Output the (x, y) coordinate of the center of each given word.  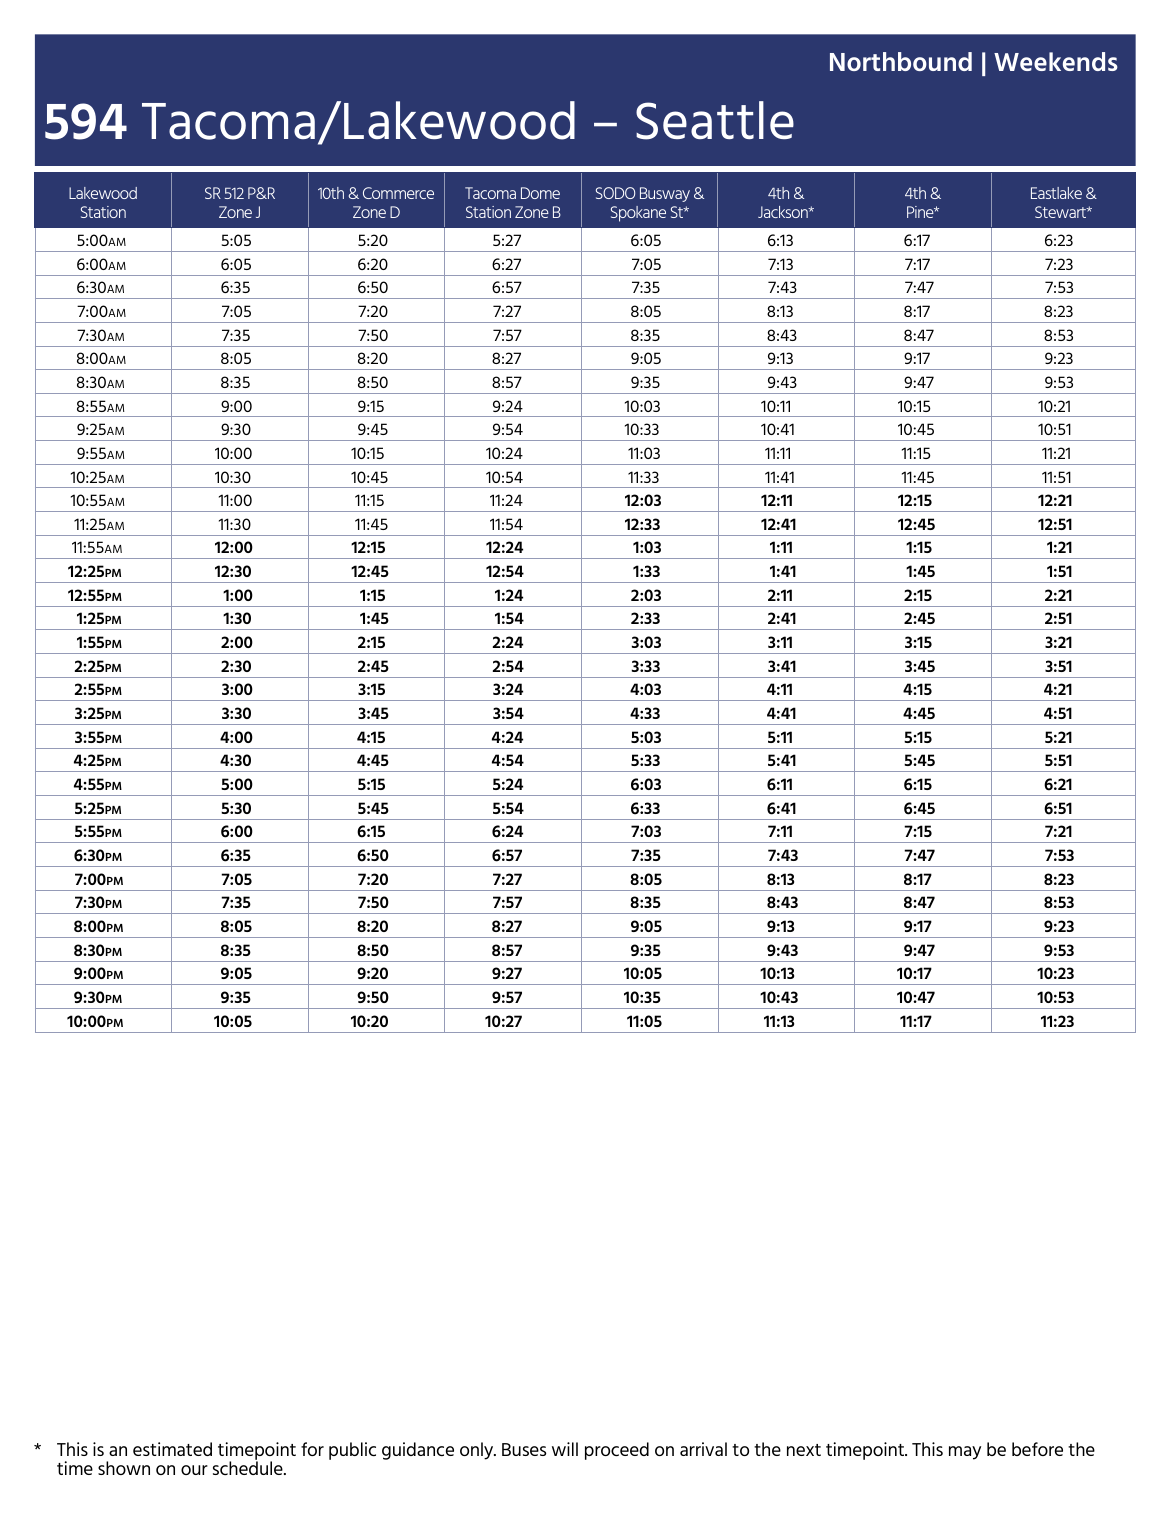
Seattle (715, 120)
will (565, 1449)
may (965, 1453)
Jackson (784, 212)
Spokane (638, 214)
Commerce (398, 193)
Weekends (1056, 61)
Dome (540, 193)
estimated (172, 1449)
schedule (249, 1467)
